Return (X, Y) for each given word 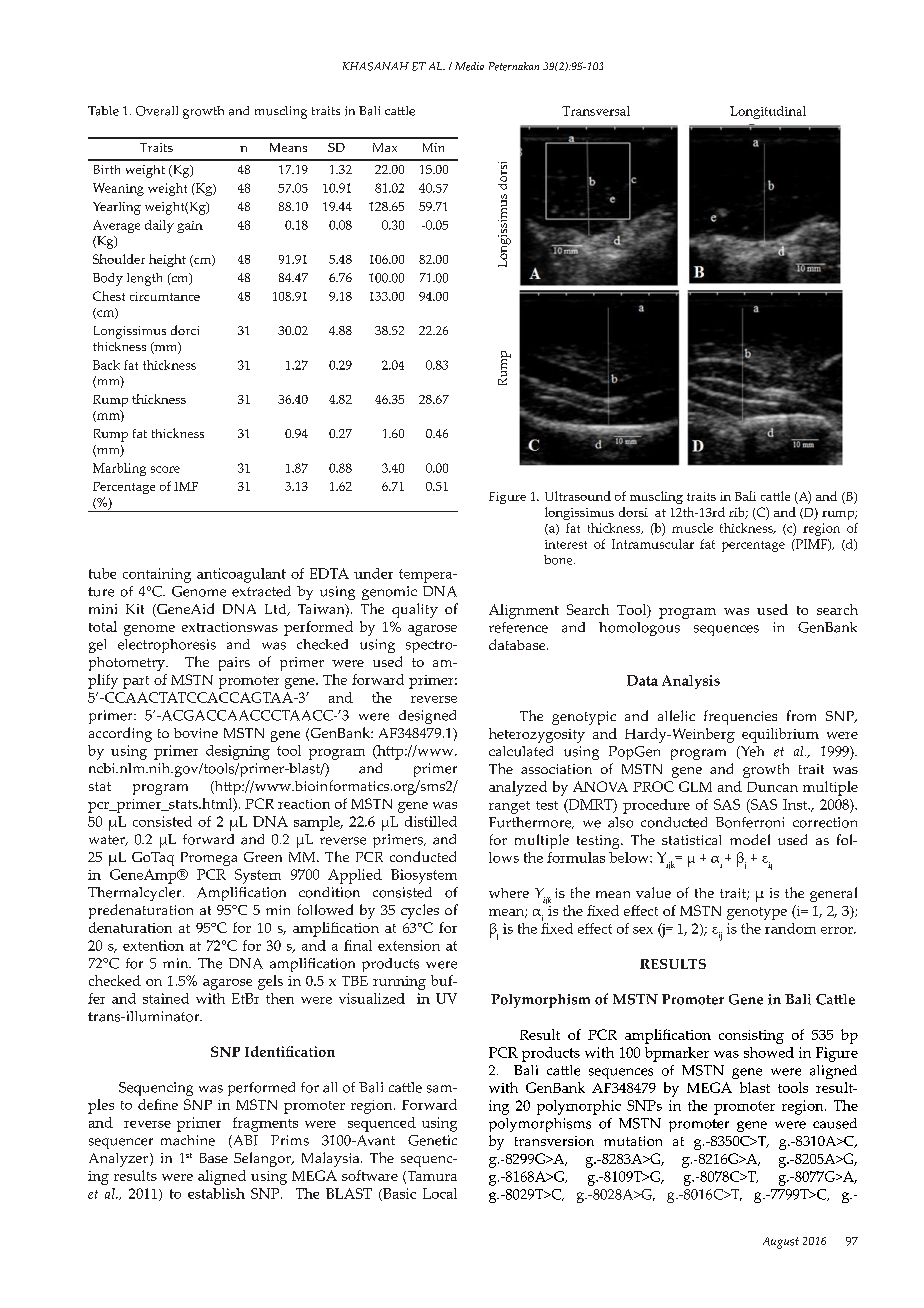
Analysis (691, 682)
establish (216, 1193)
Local (440, 1193)
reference (518, 627)
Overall (157, 111)
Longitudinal (768, 112)
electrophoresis (167, 646)
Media (469, 66)
